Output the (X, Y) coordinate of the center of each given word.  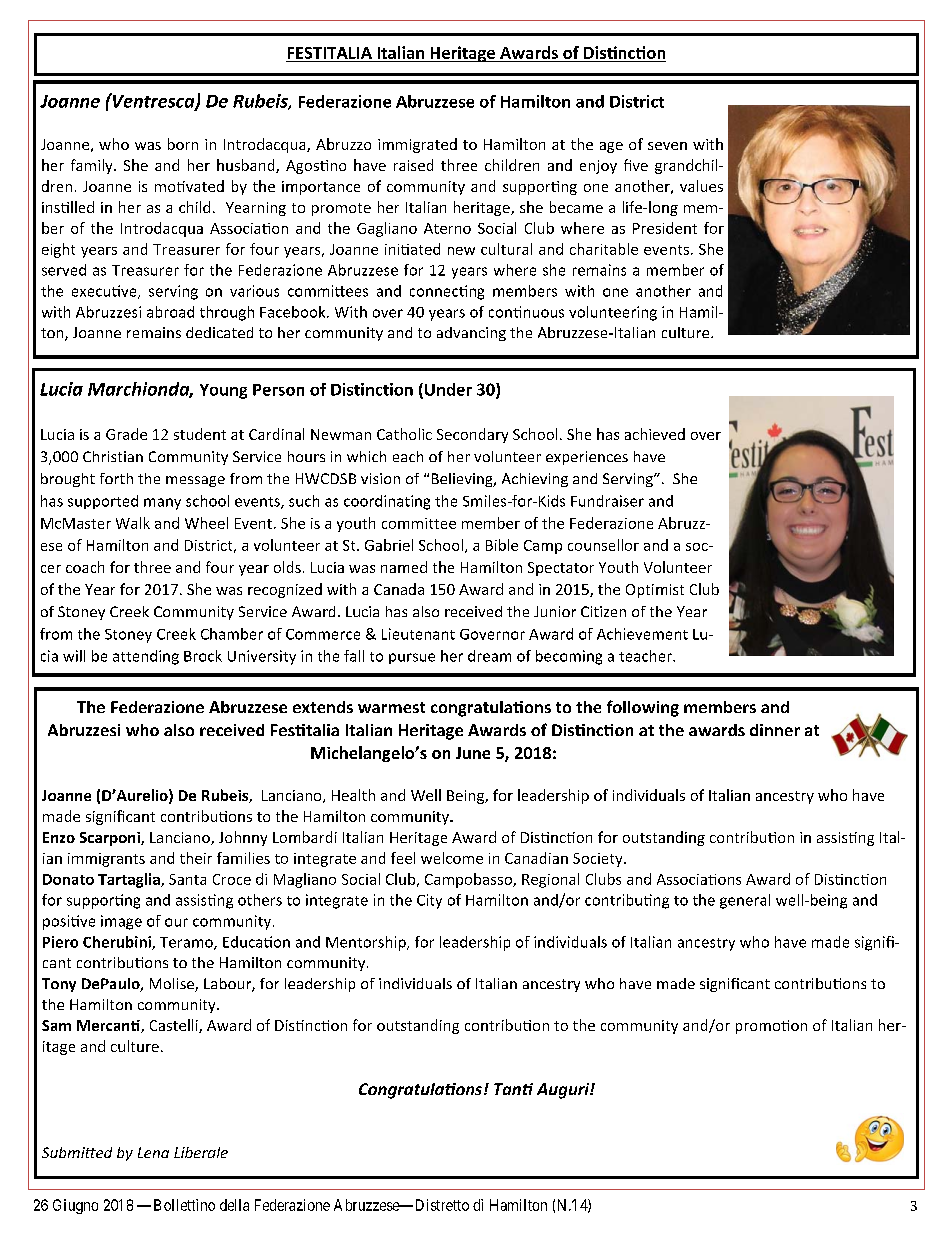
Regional (550, 880)
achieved (655, 434)
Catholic (404, 434)
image (121, 922)
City (429, 901)
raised (413, 165)
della (234, 1205)
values (701, 186)
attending (146, 657)
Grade (126, 434)
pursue (412, 658)
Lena (153, 1152)
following (643, 708)
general (745, 901)
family (93, 166)
